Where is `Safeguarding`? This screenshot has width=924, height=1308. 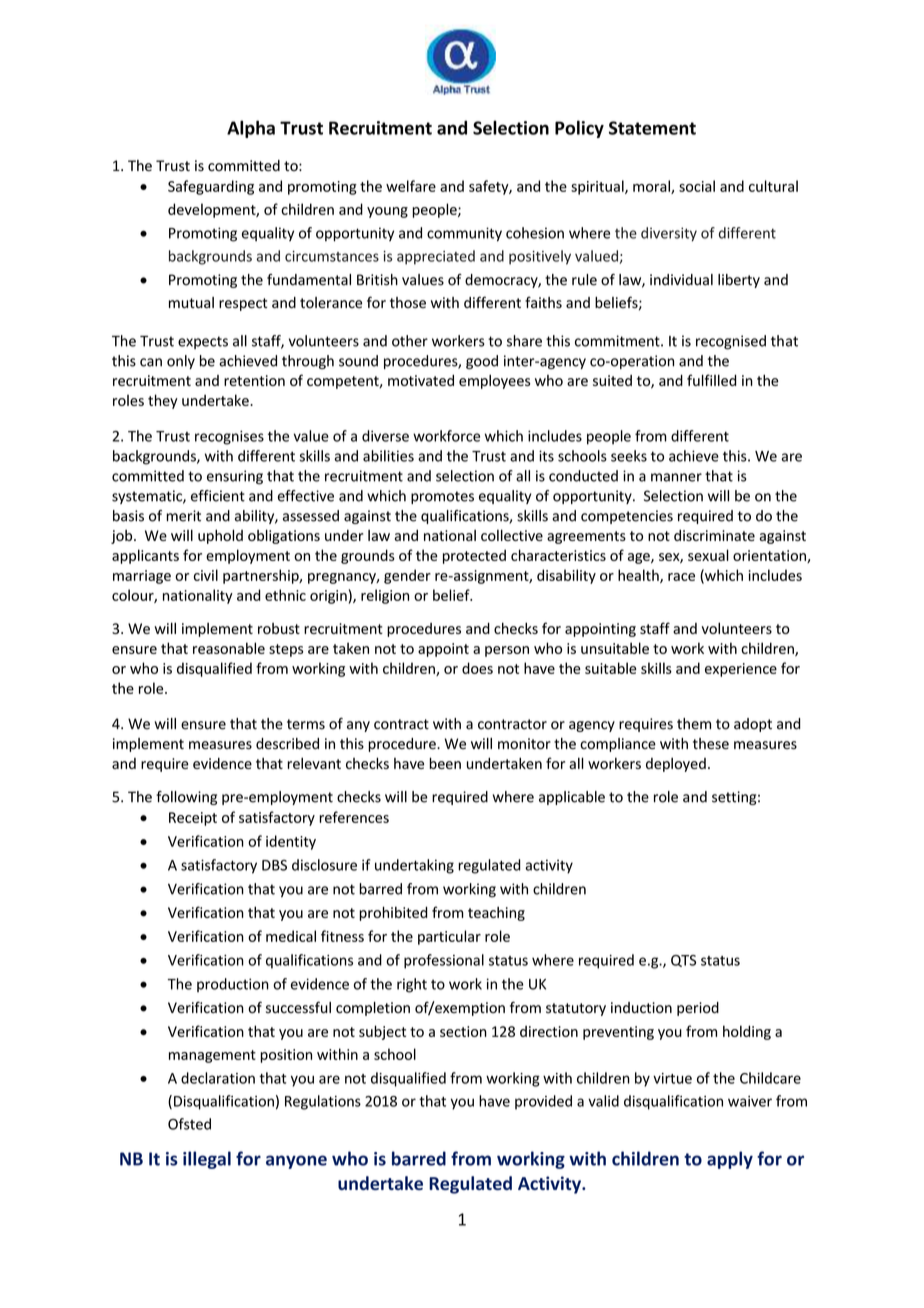
Safeguarding is located at coordinates (211, 187).
